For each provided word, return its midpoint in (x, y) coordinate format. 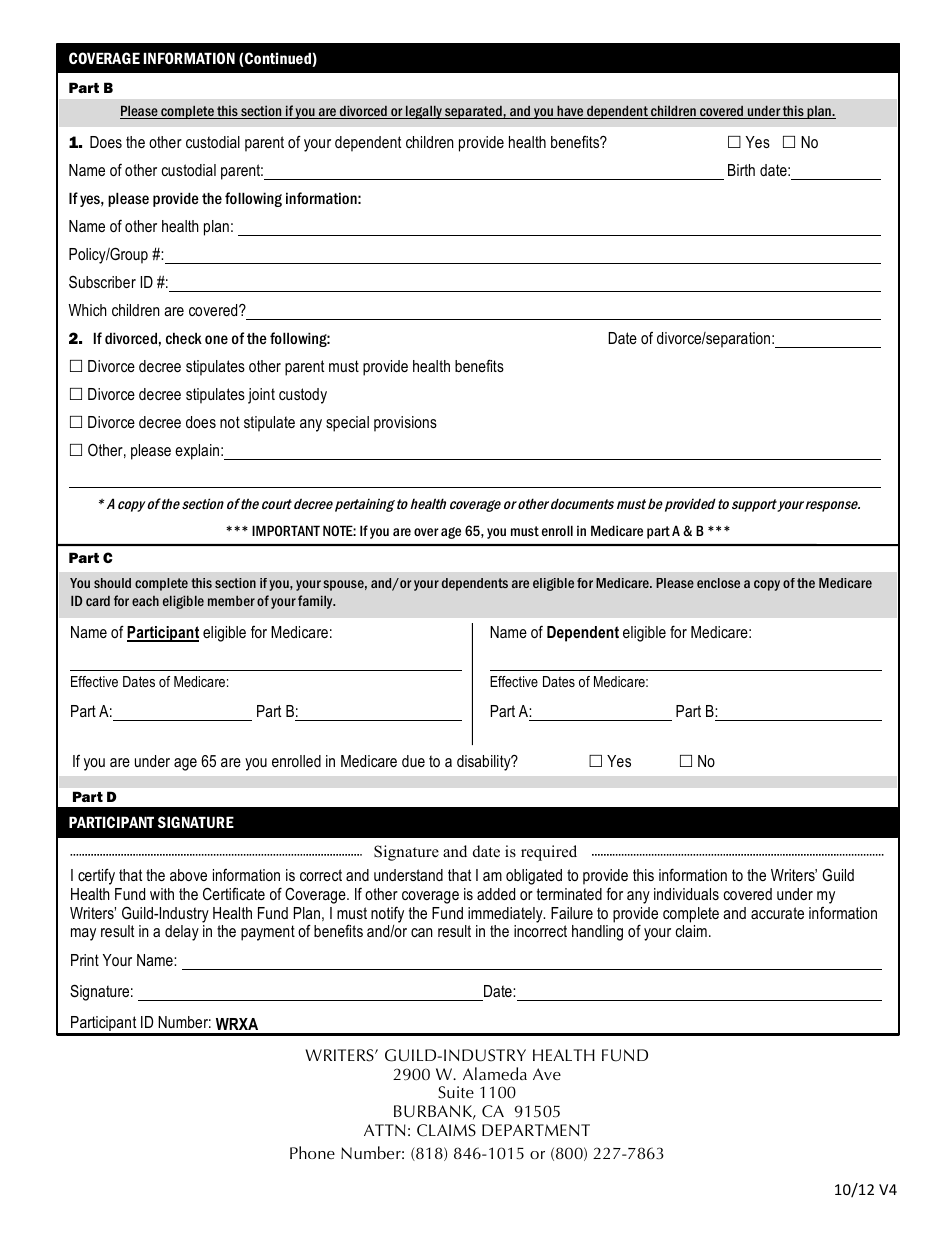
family (316, 602)
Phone (312, 1152)
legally (424, 112)
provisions (405, 424)
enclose (718, 583)
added (496, 894)
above (188, 875)
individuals (686, 894)
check (184, 338)
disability (485, 763)
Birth (741, 170)
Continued (278, 59)
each (145, 601)
